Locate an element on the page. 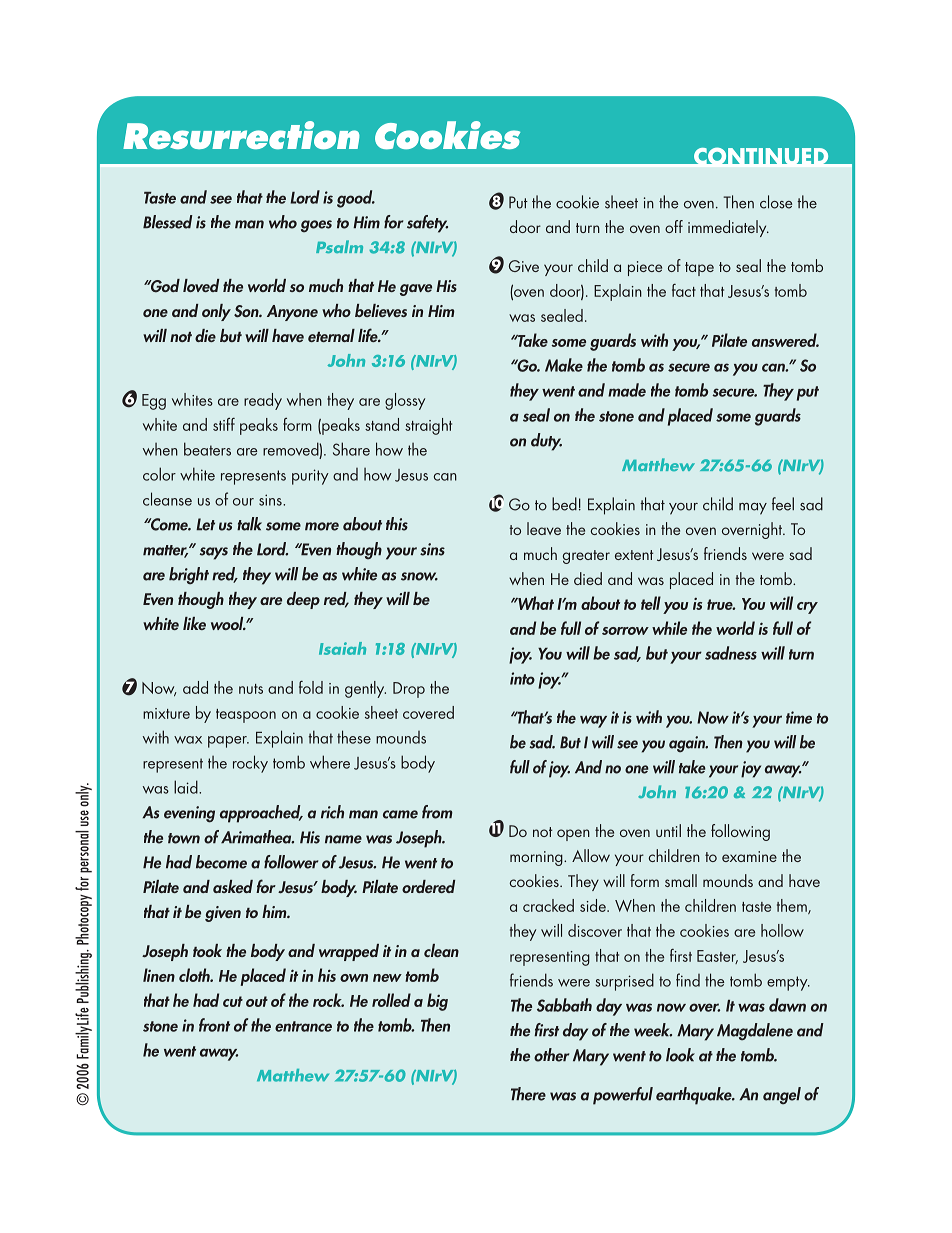  talk is located at coordinates (249, 524).
